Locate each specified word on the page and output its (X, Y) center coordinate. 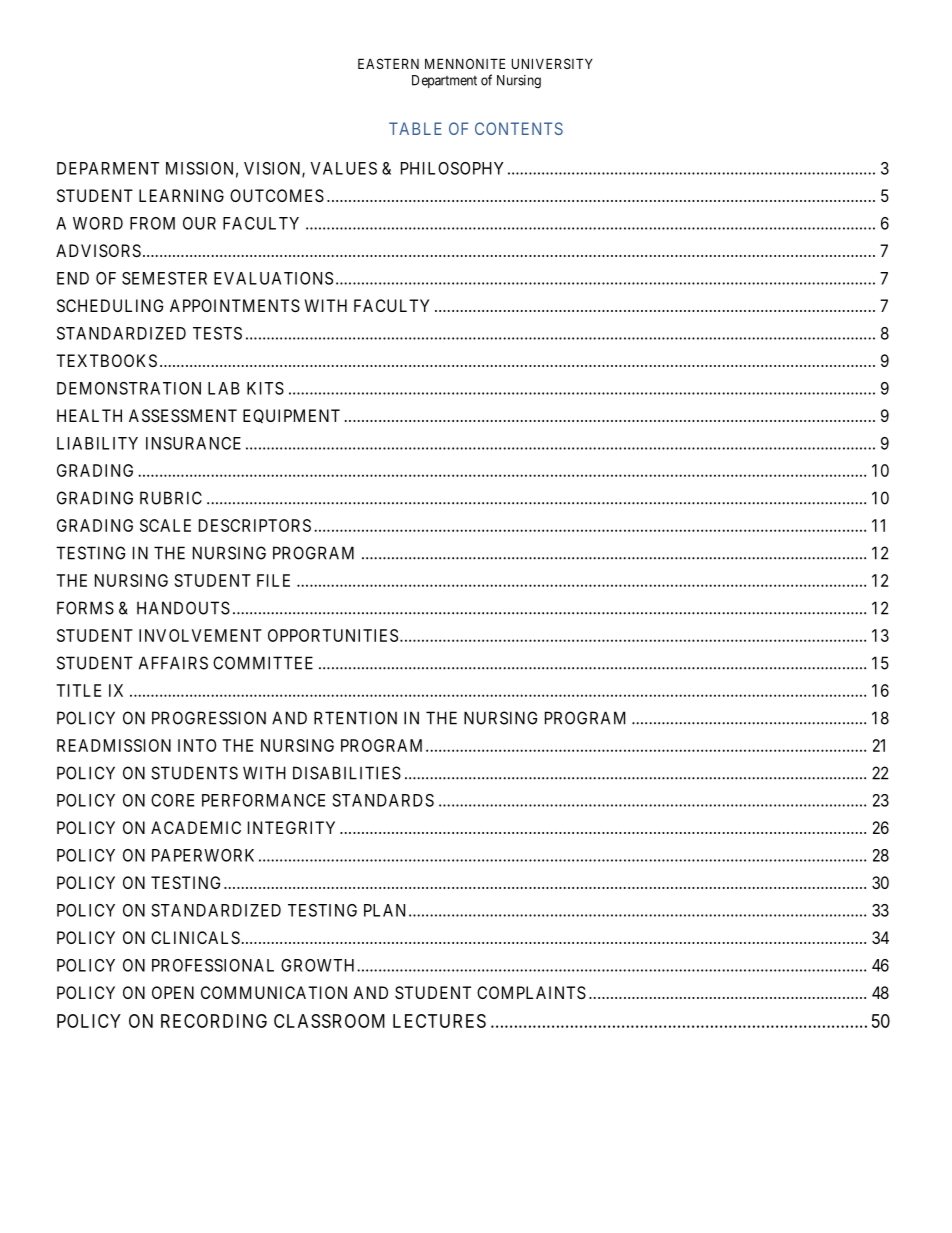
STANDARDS (383, 800)
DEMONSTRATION (129, 388)
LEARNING (181, 195)
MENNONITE (465, 63)
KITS (265, 388)
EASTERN (388, 63)
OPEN (173, 992)
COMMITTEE (263, 663)
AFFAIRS (173, 663)
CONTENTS (519, 128)
